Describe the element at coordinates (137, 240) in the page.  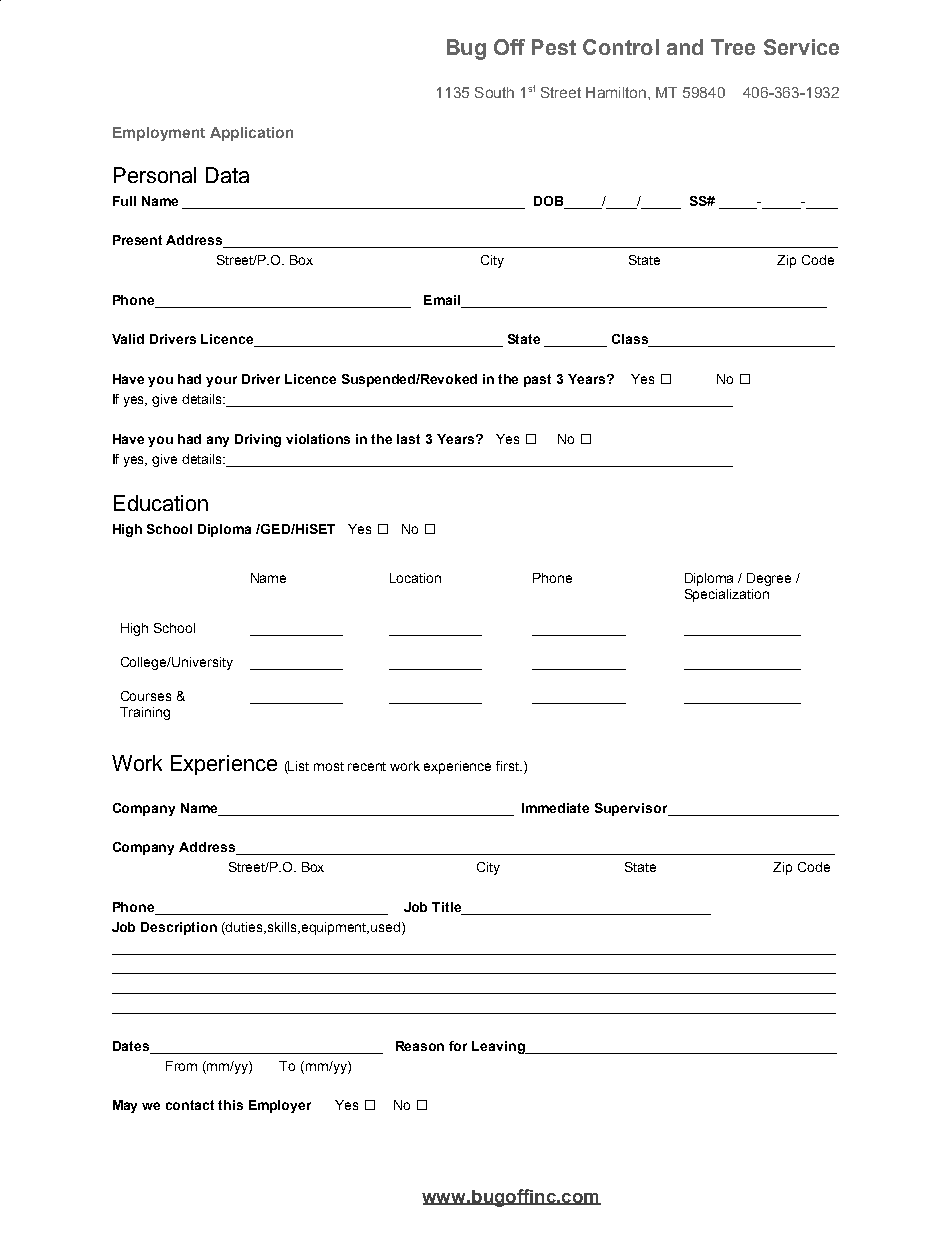
I see `Present` at that location.
